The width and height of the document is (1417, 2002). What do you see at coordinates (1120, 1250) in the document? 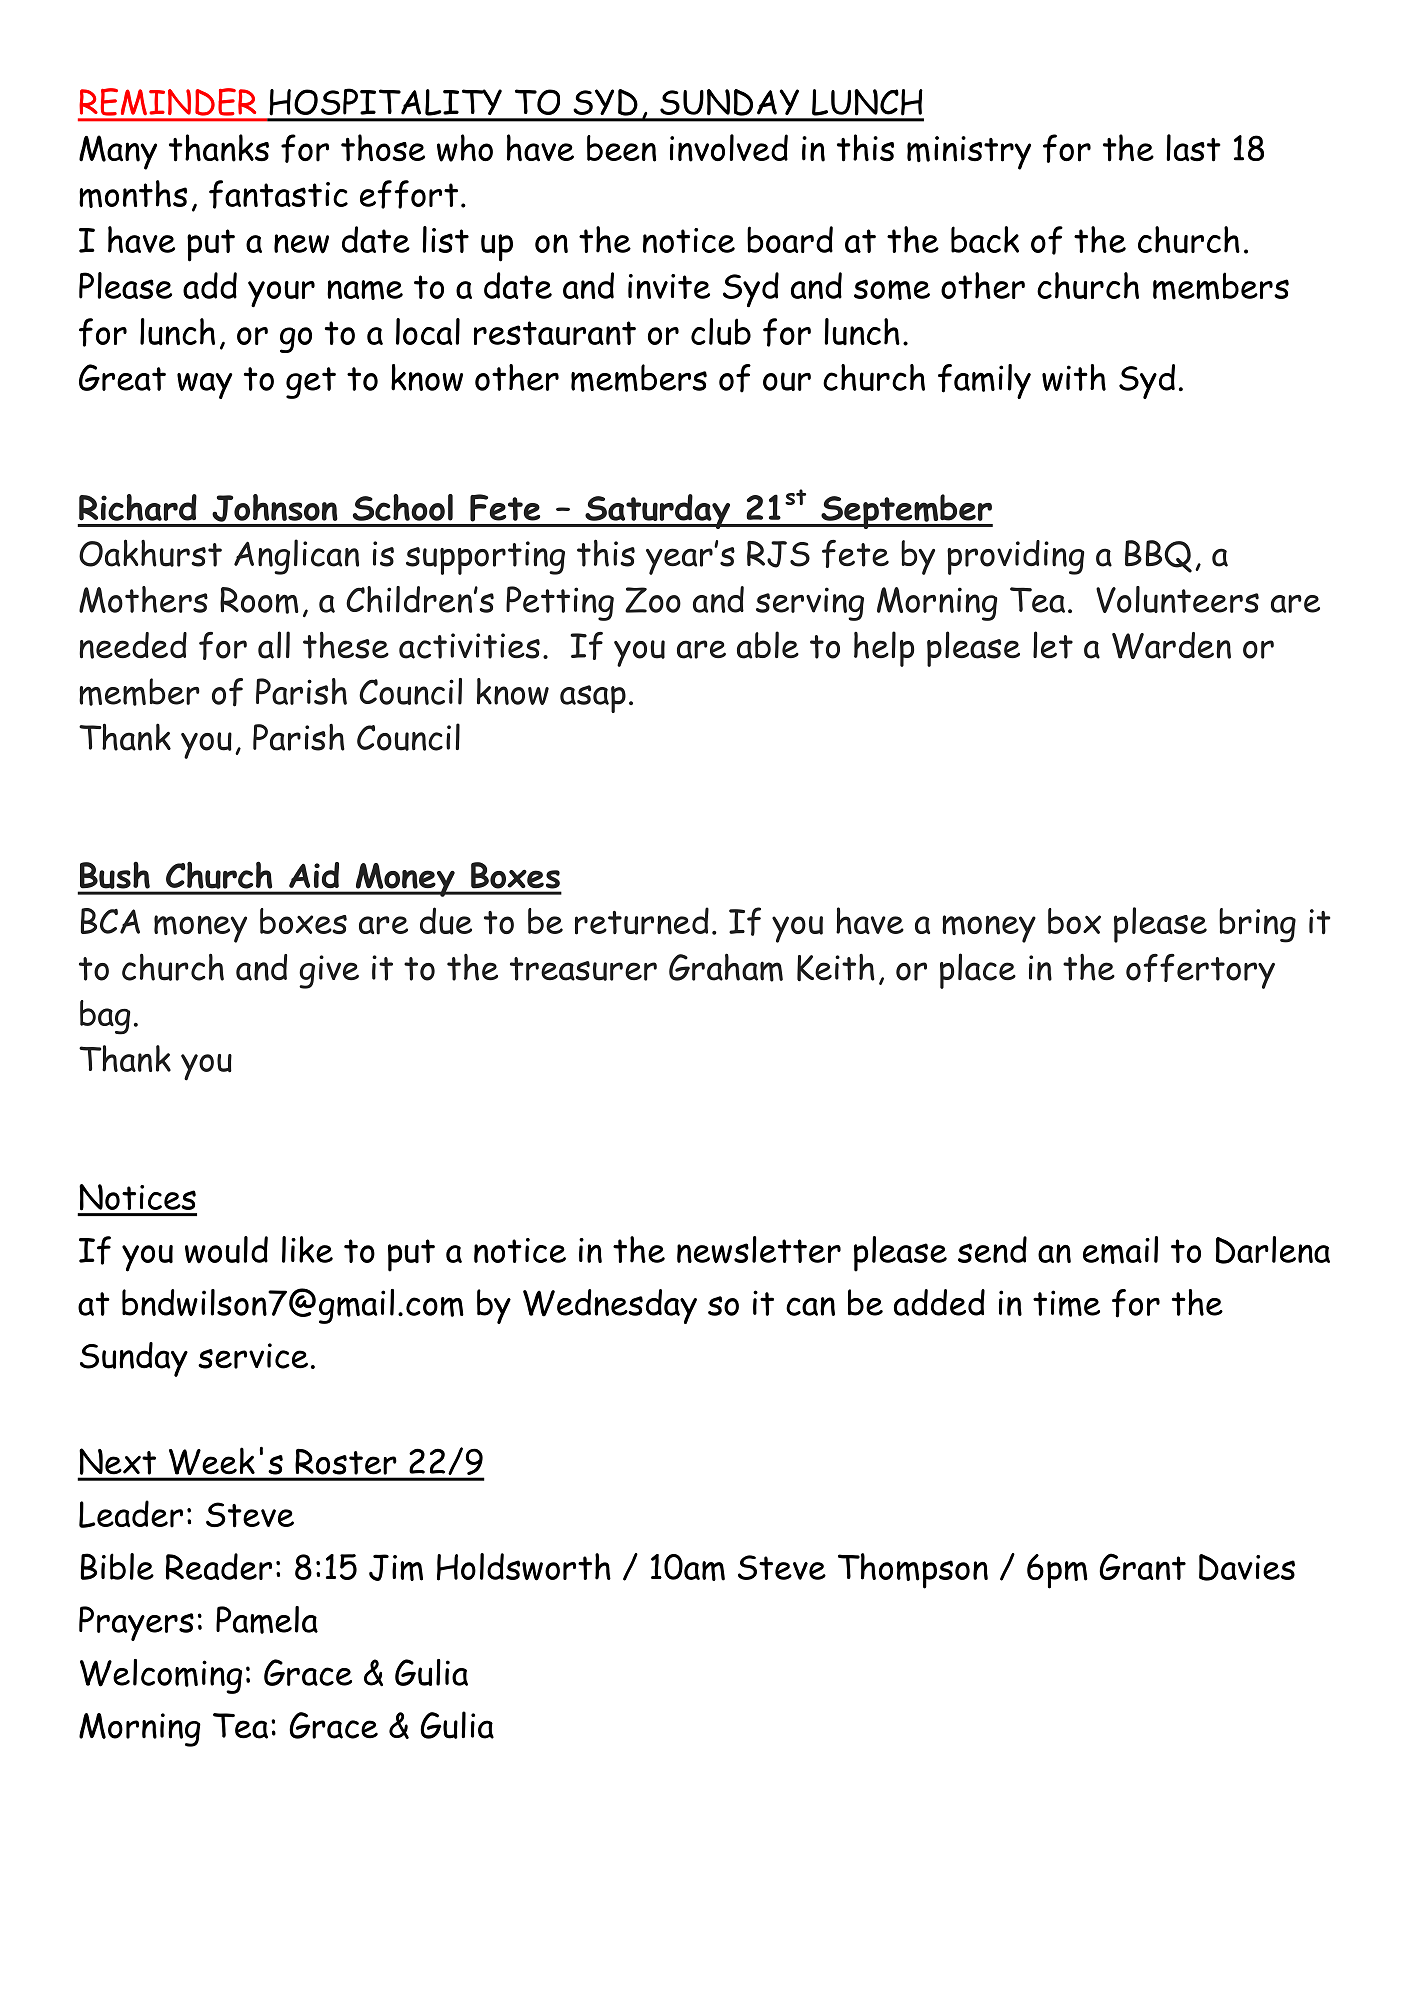
I see `email` at bounding box center [1120, 1250].
